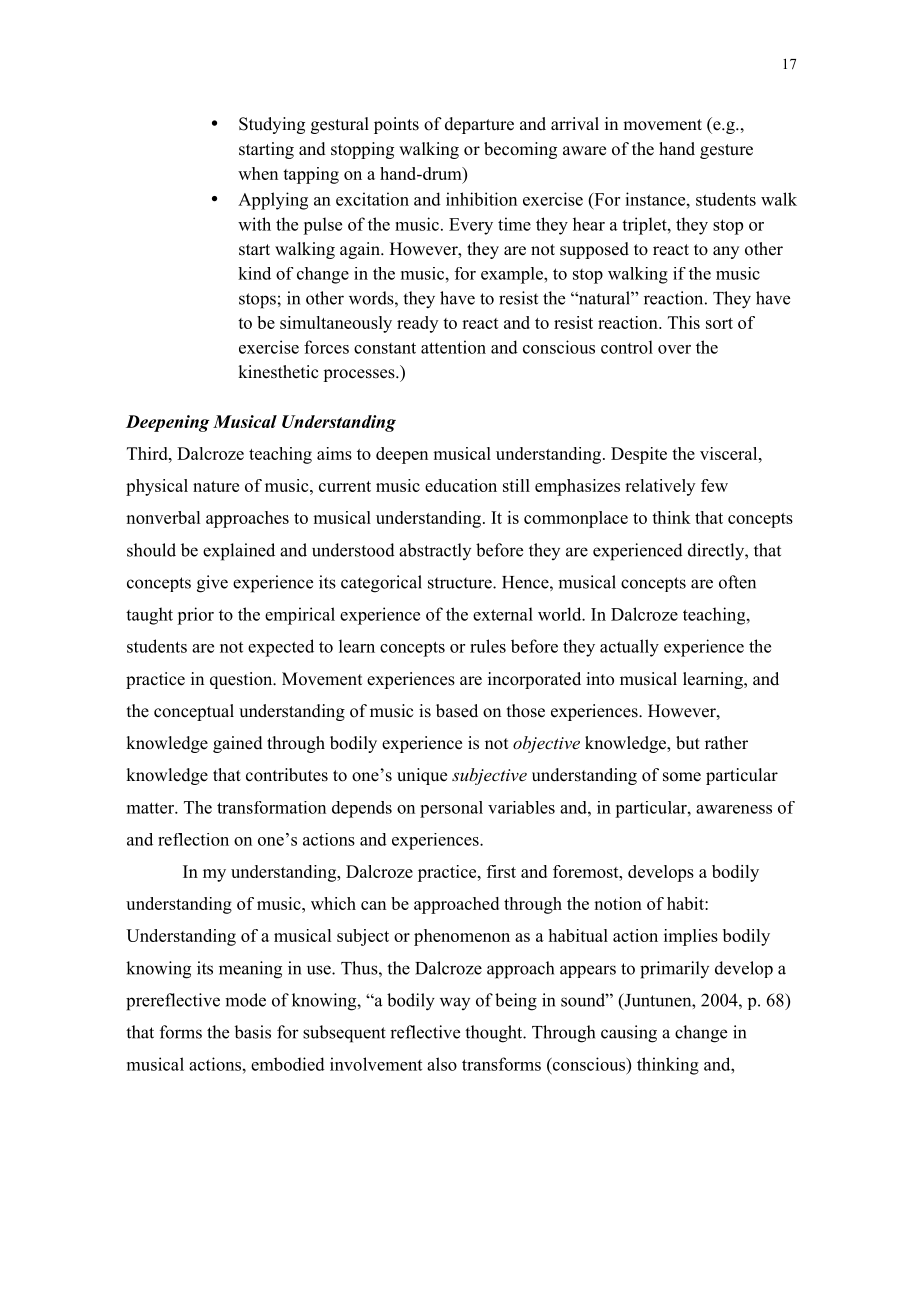 The height and width of the page is (1308, 924). What do you see at coordinates (212, 584) in the page?
I see `give` at bounding box center [212, 584].
